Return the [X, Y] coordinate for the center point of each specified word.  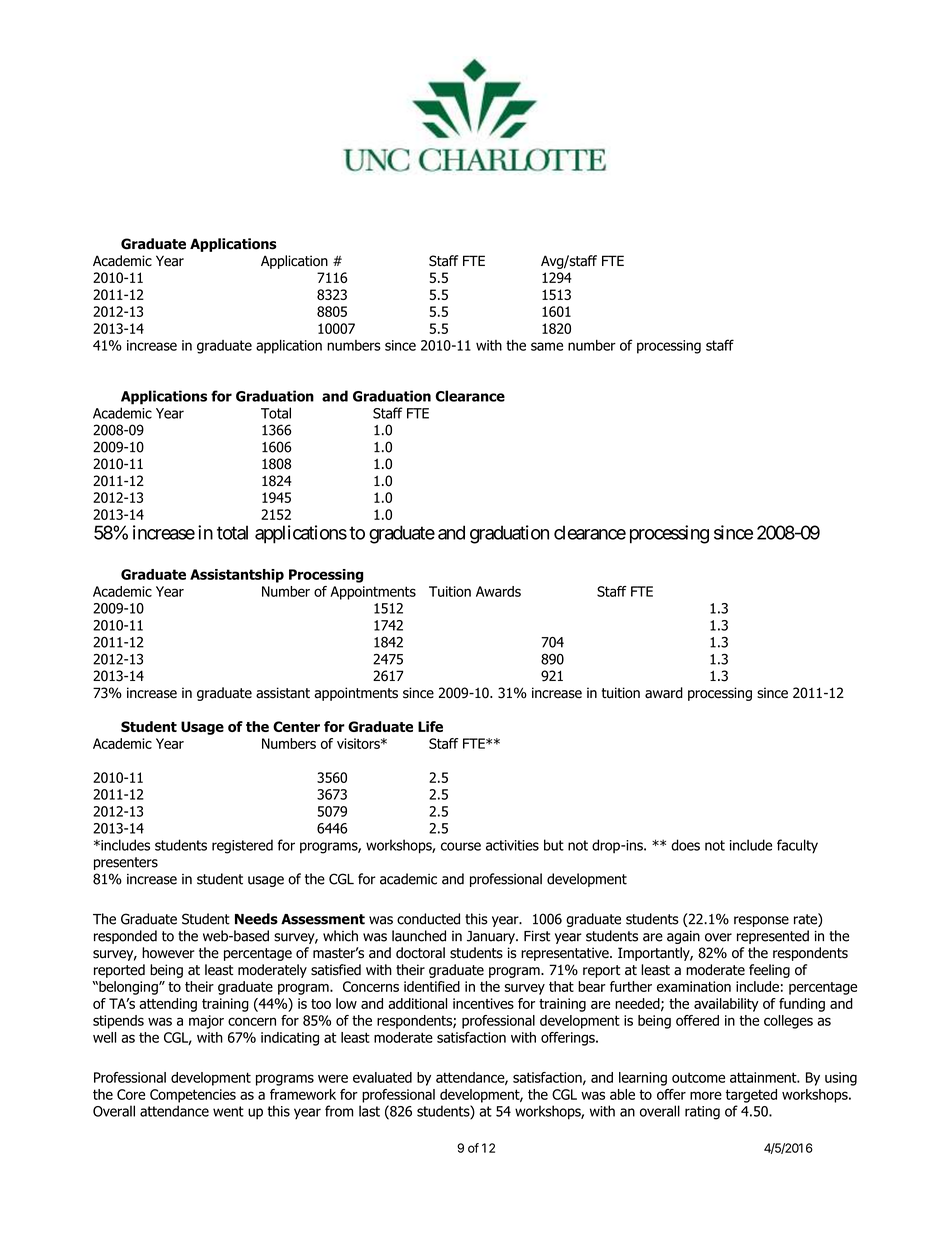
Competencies [193, 1096]
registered [242, 846]
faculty [797, 846]
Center [296, 726]
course [461, 846]
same [547, 346]
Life [430, 726]
